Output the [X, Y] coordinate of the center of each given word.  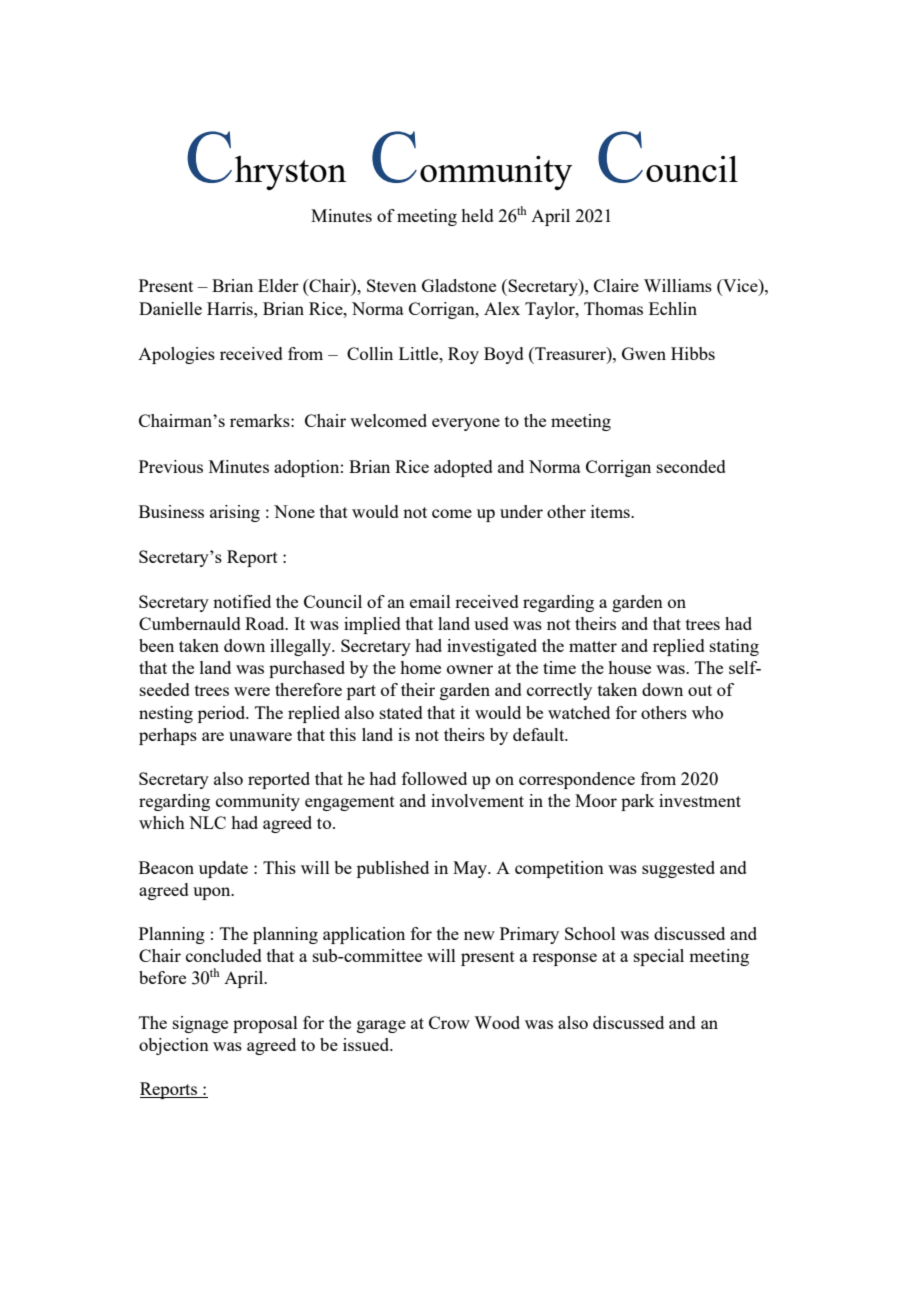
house [629, 667]
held [477, 215]
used [491, 623]
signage [200, 1024]
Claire [616, 285]
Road [266, 623]
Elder [278, 285]
